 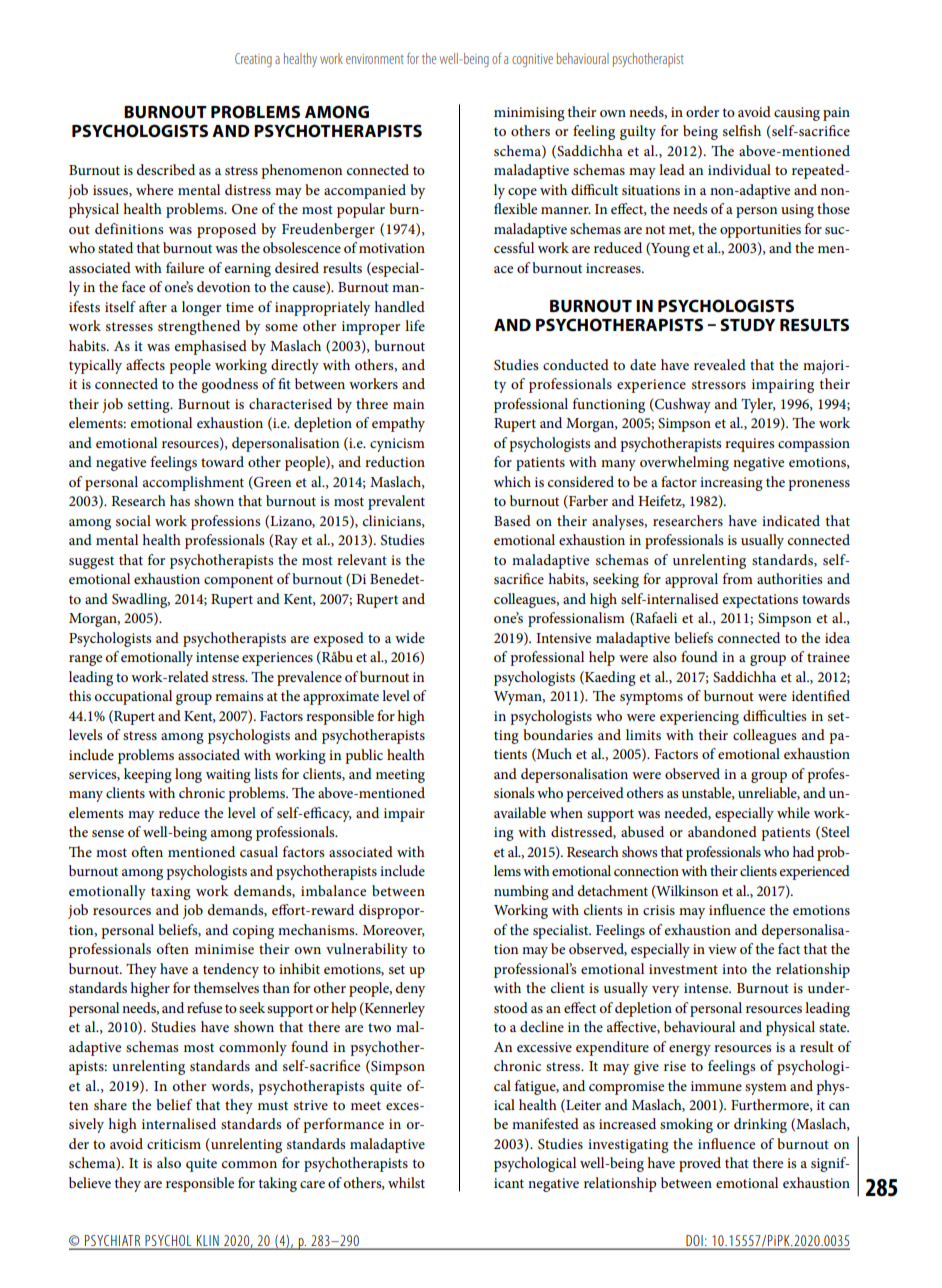 What do you see at coordinates (166, 169) in the screenshot?
I see `described` at bounding box center [166, 169].
